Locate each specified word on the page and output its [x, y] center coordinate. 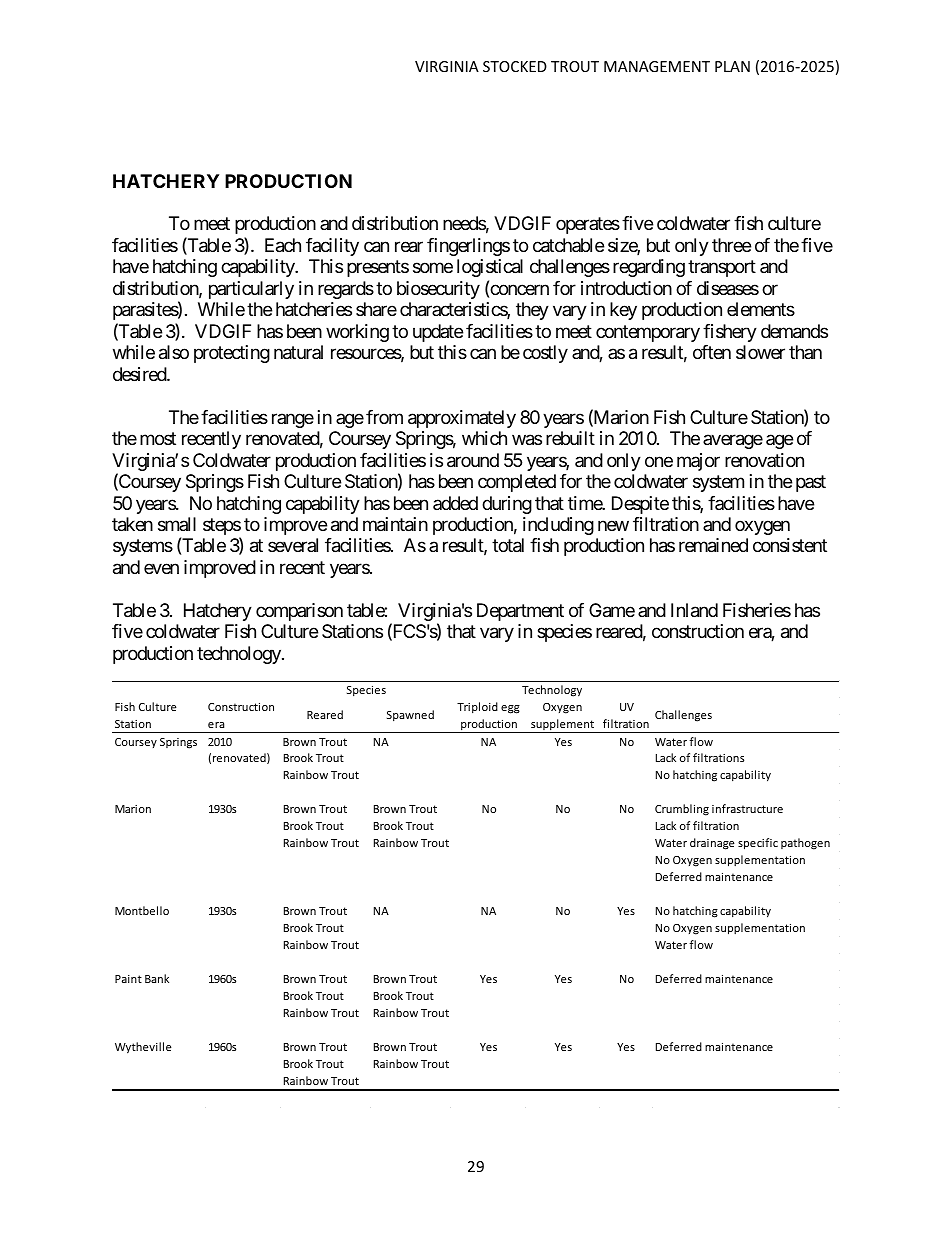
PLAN [732, 66]
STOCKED [515, 66]
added [455, 503]
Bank [157, 978]
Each [283, 245]
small [177, 524]
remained [713, 545]
